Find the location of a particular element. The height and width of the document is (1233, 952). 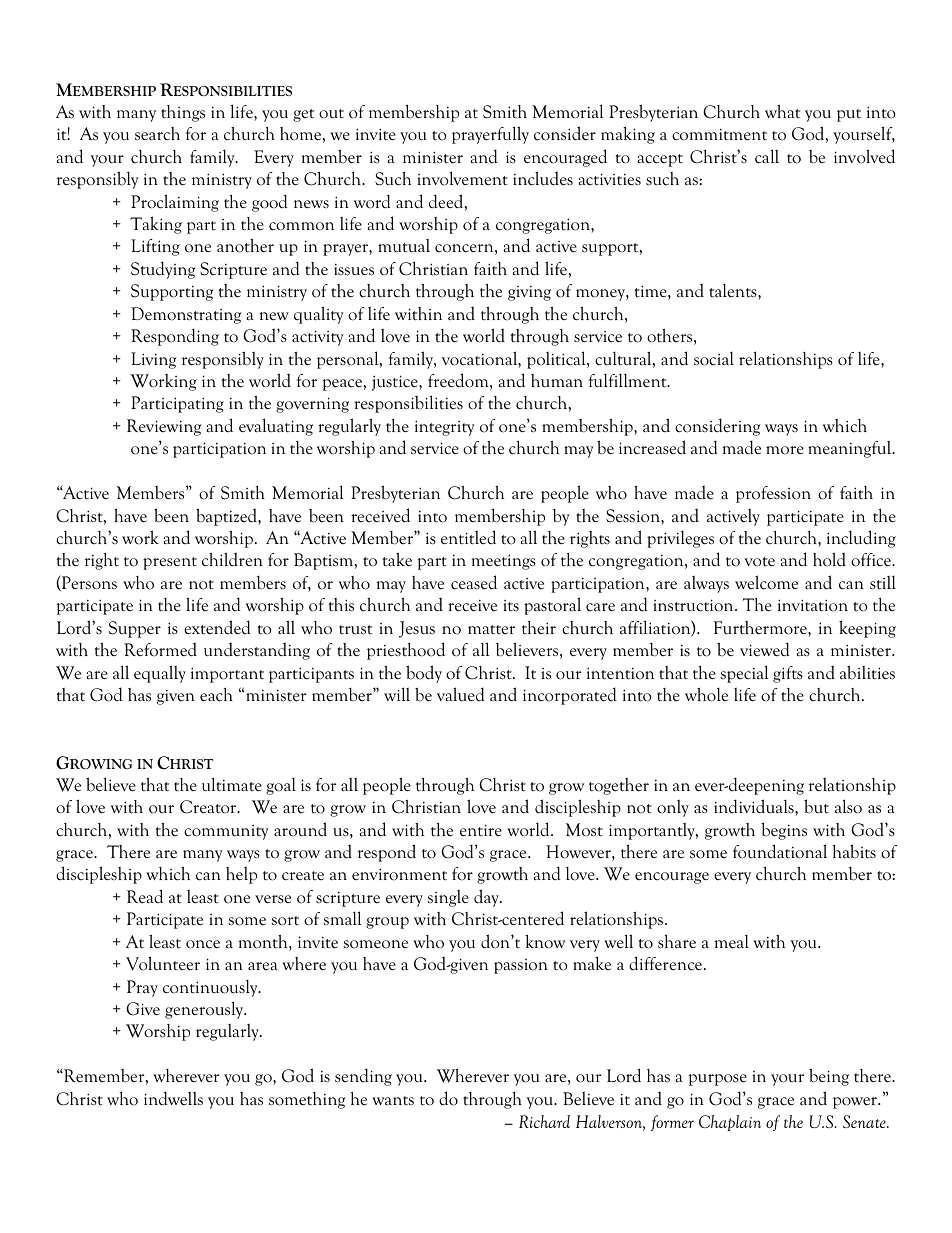

call is located at coordinates (767, 156).
